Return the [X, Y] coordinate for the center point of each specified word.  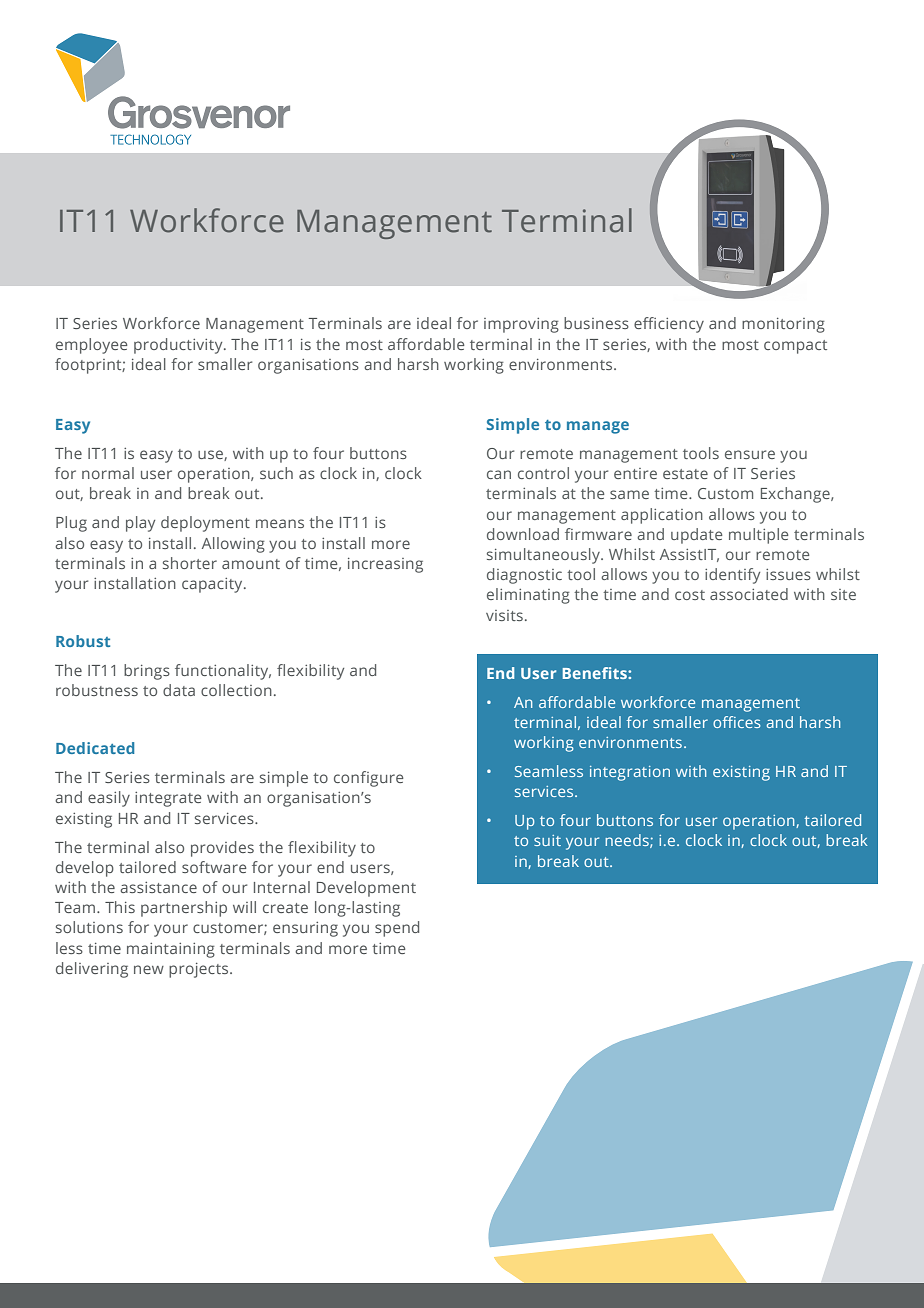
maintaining [171, 950]
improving [521, 325]
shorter [190, 563]
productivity [179, 346]
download [523, 534]
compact [795, 347]
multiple [759, 536]
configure [369, 779]
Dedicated [95, 748]
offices [737, 722]
